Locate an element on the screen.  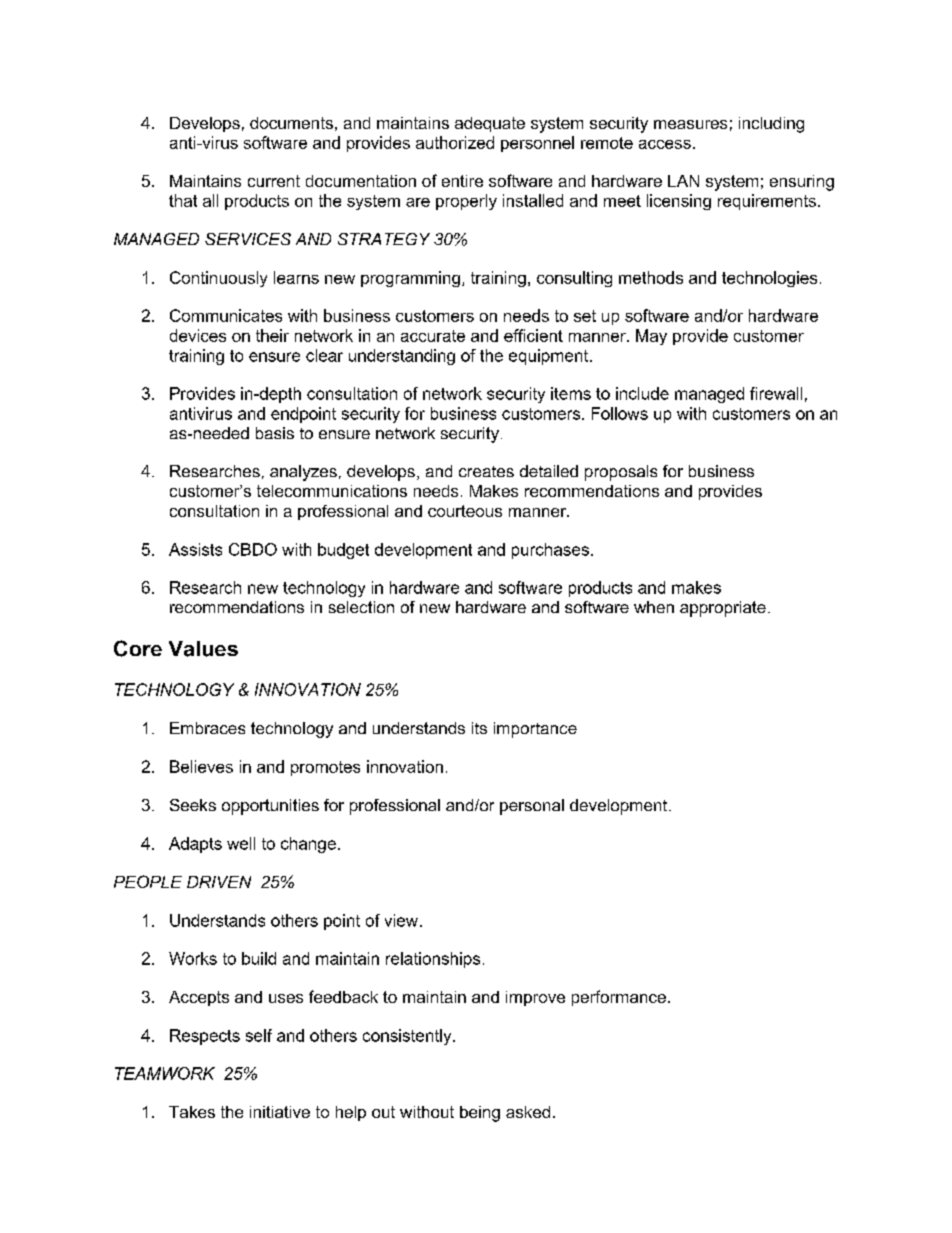
measures is located at coordinates (690, 124).
